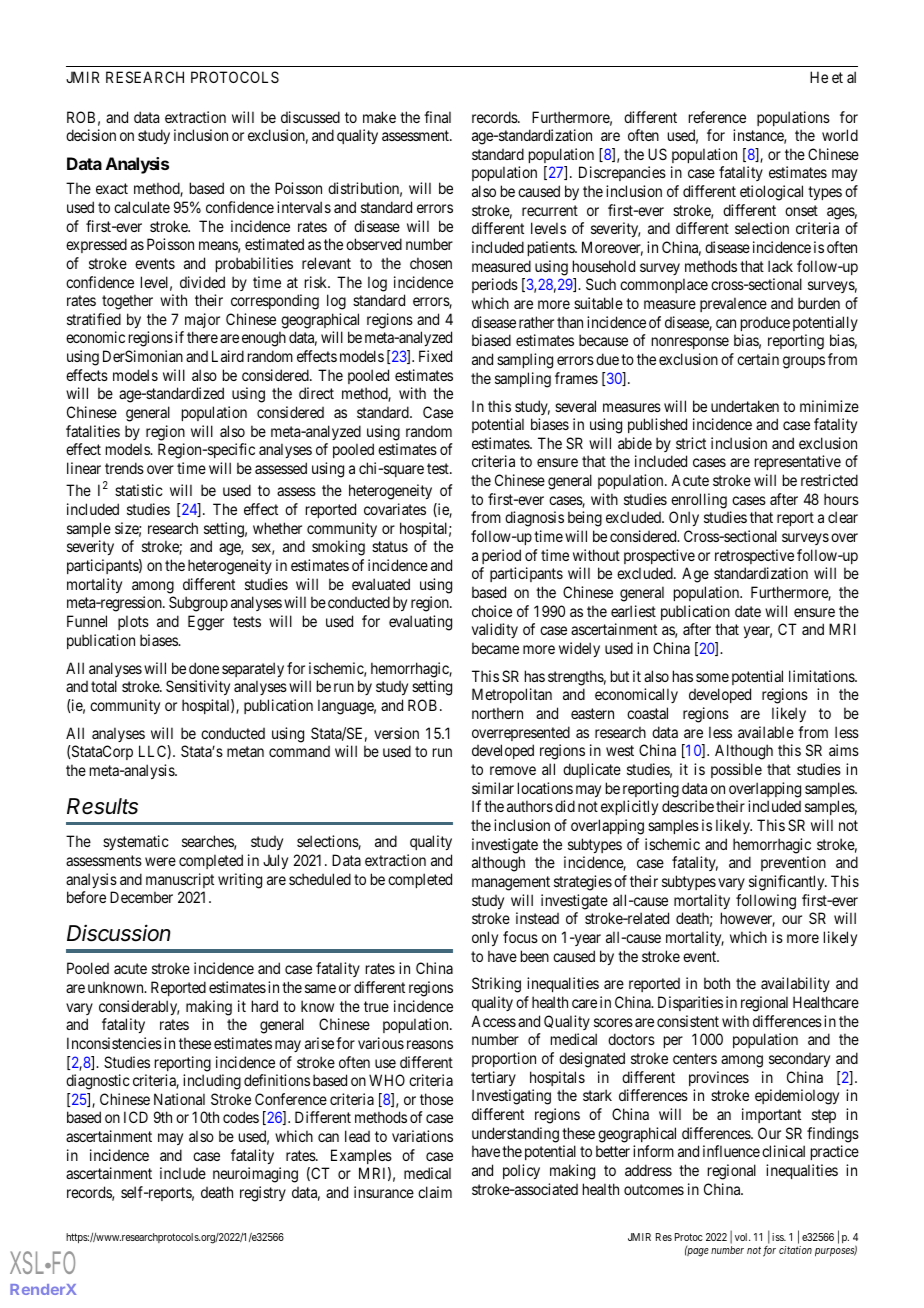 The image size is (924, 1308). I want to click on claim, so click(435, 1192).
